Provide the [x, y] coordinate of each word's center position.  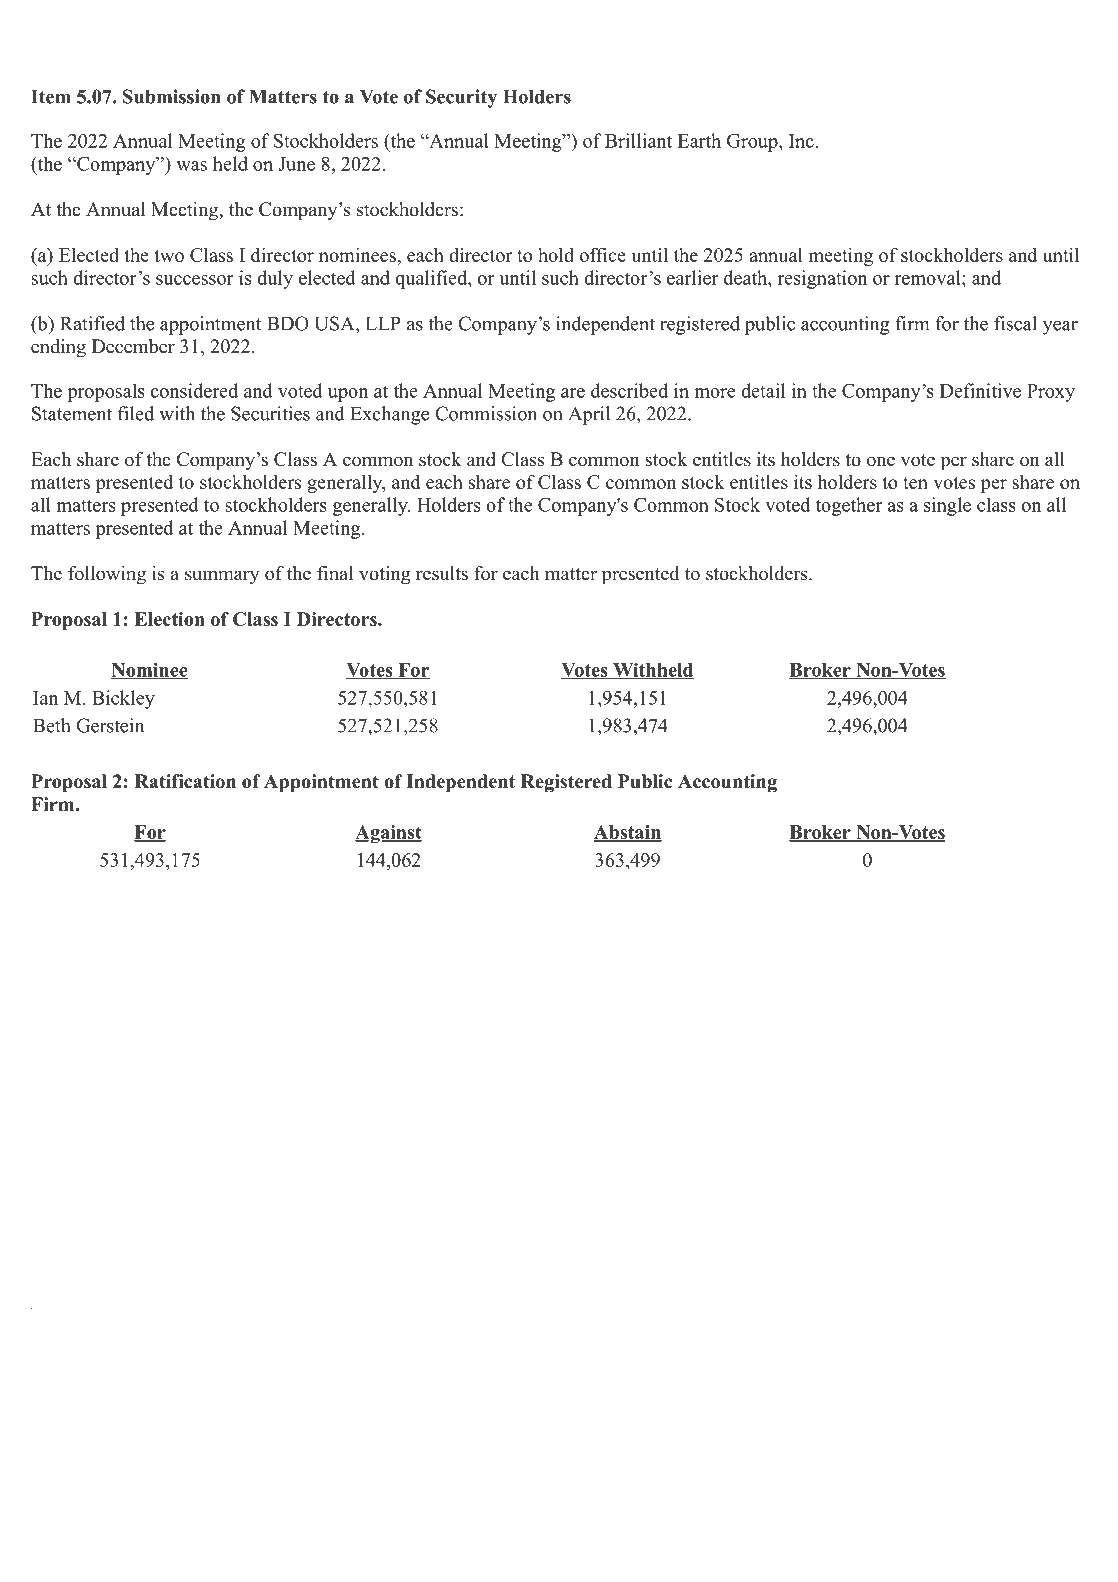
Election [170, 619]
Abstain [627, 833]
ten [915, 483]
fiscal [1015, 323]
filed [136, 413]
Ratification [185, 781]
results [442, 573]
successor [195, 280]
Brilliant [638, 140]
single [947, 506]
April [589, 415]
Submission [171, 96]
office [603, 254]
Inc [801, 141]
